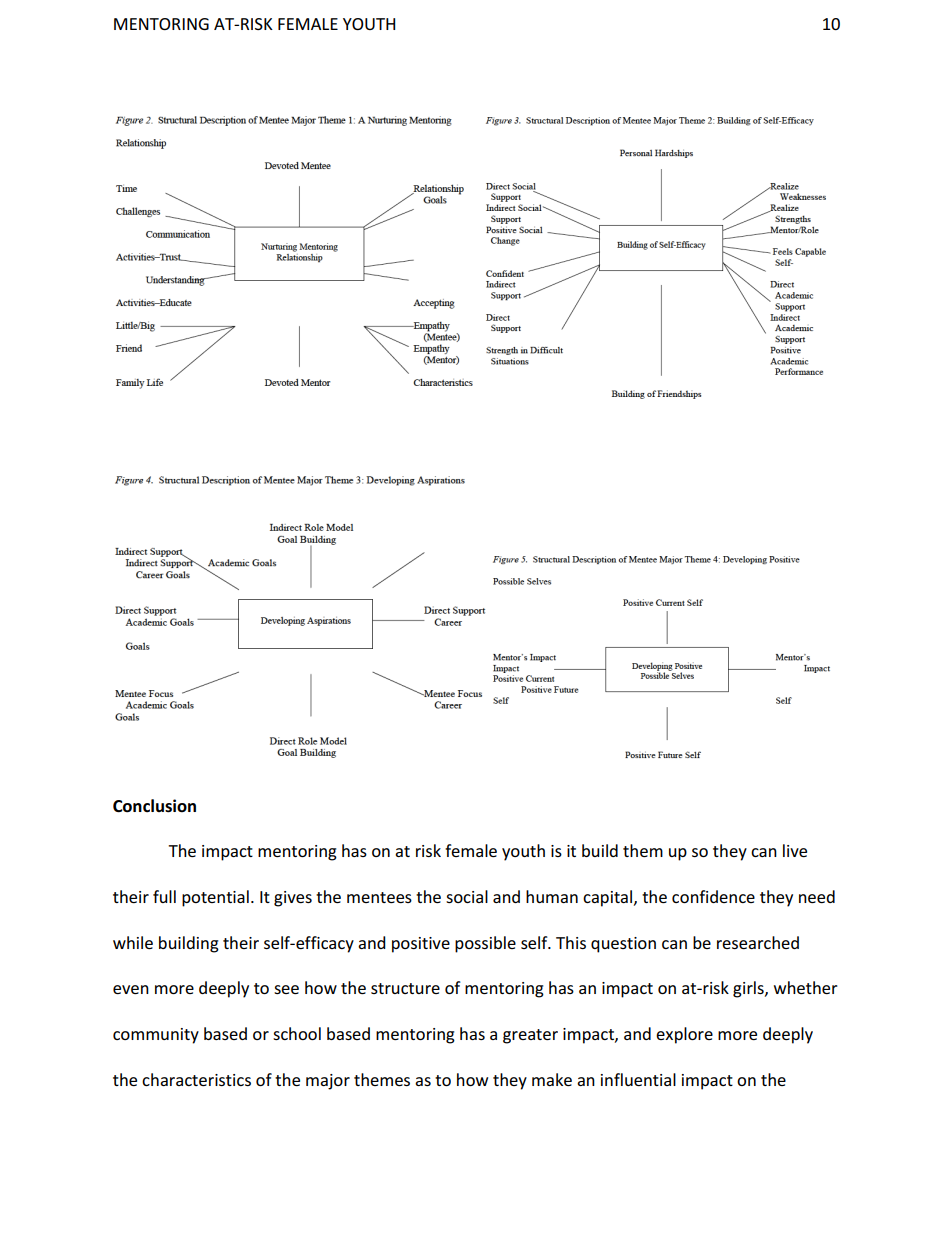 The width and height of the screenshot is (952, 1233). What do you see at coordinates (485, 944) in the screenshot?
I see `possible` at bounding box center [485, 944].
